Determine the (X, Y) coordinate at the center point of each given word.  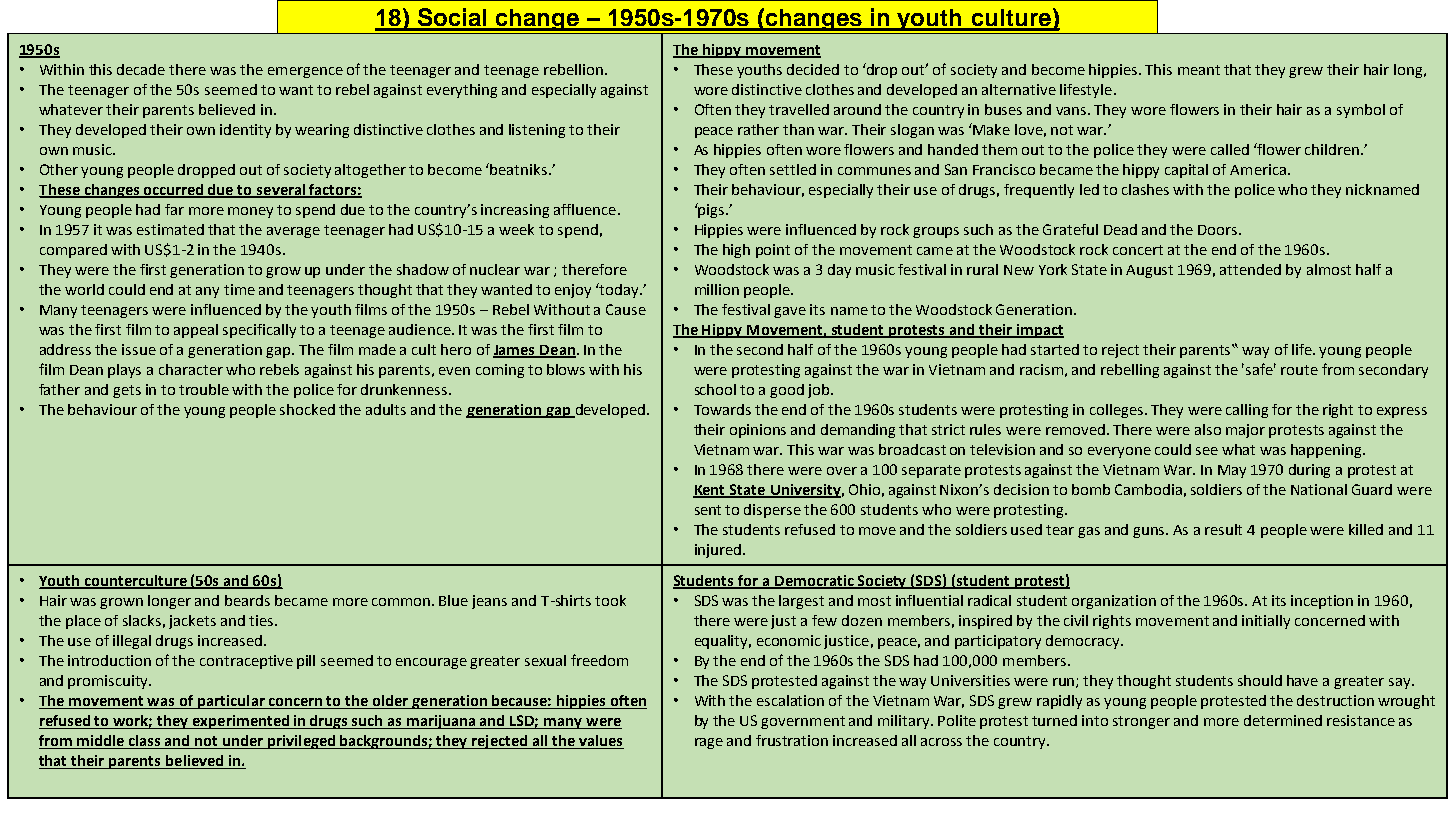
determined (1283, 720)
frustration (792, 740)
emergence (305, 72)
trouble (204, 389)
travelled (799, 109)
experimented (241, 722)
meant (1199, 70)
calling (1247, 411)
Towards (722, 409)
